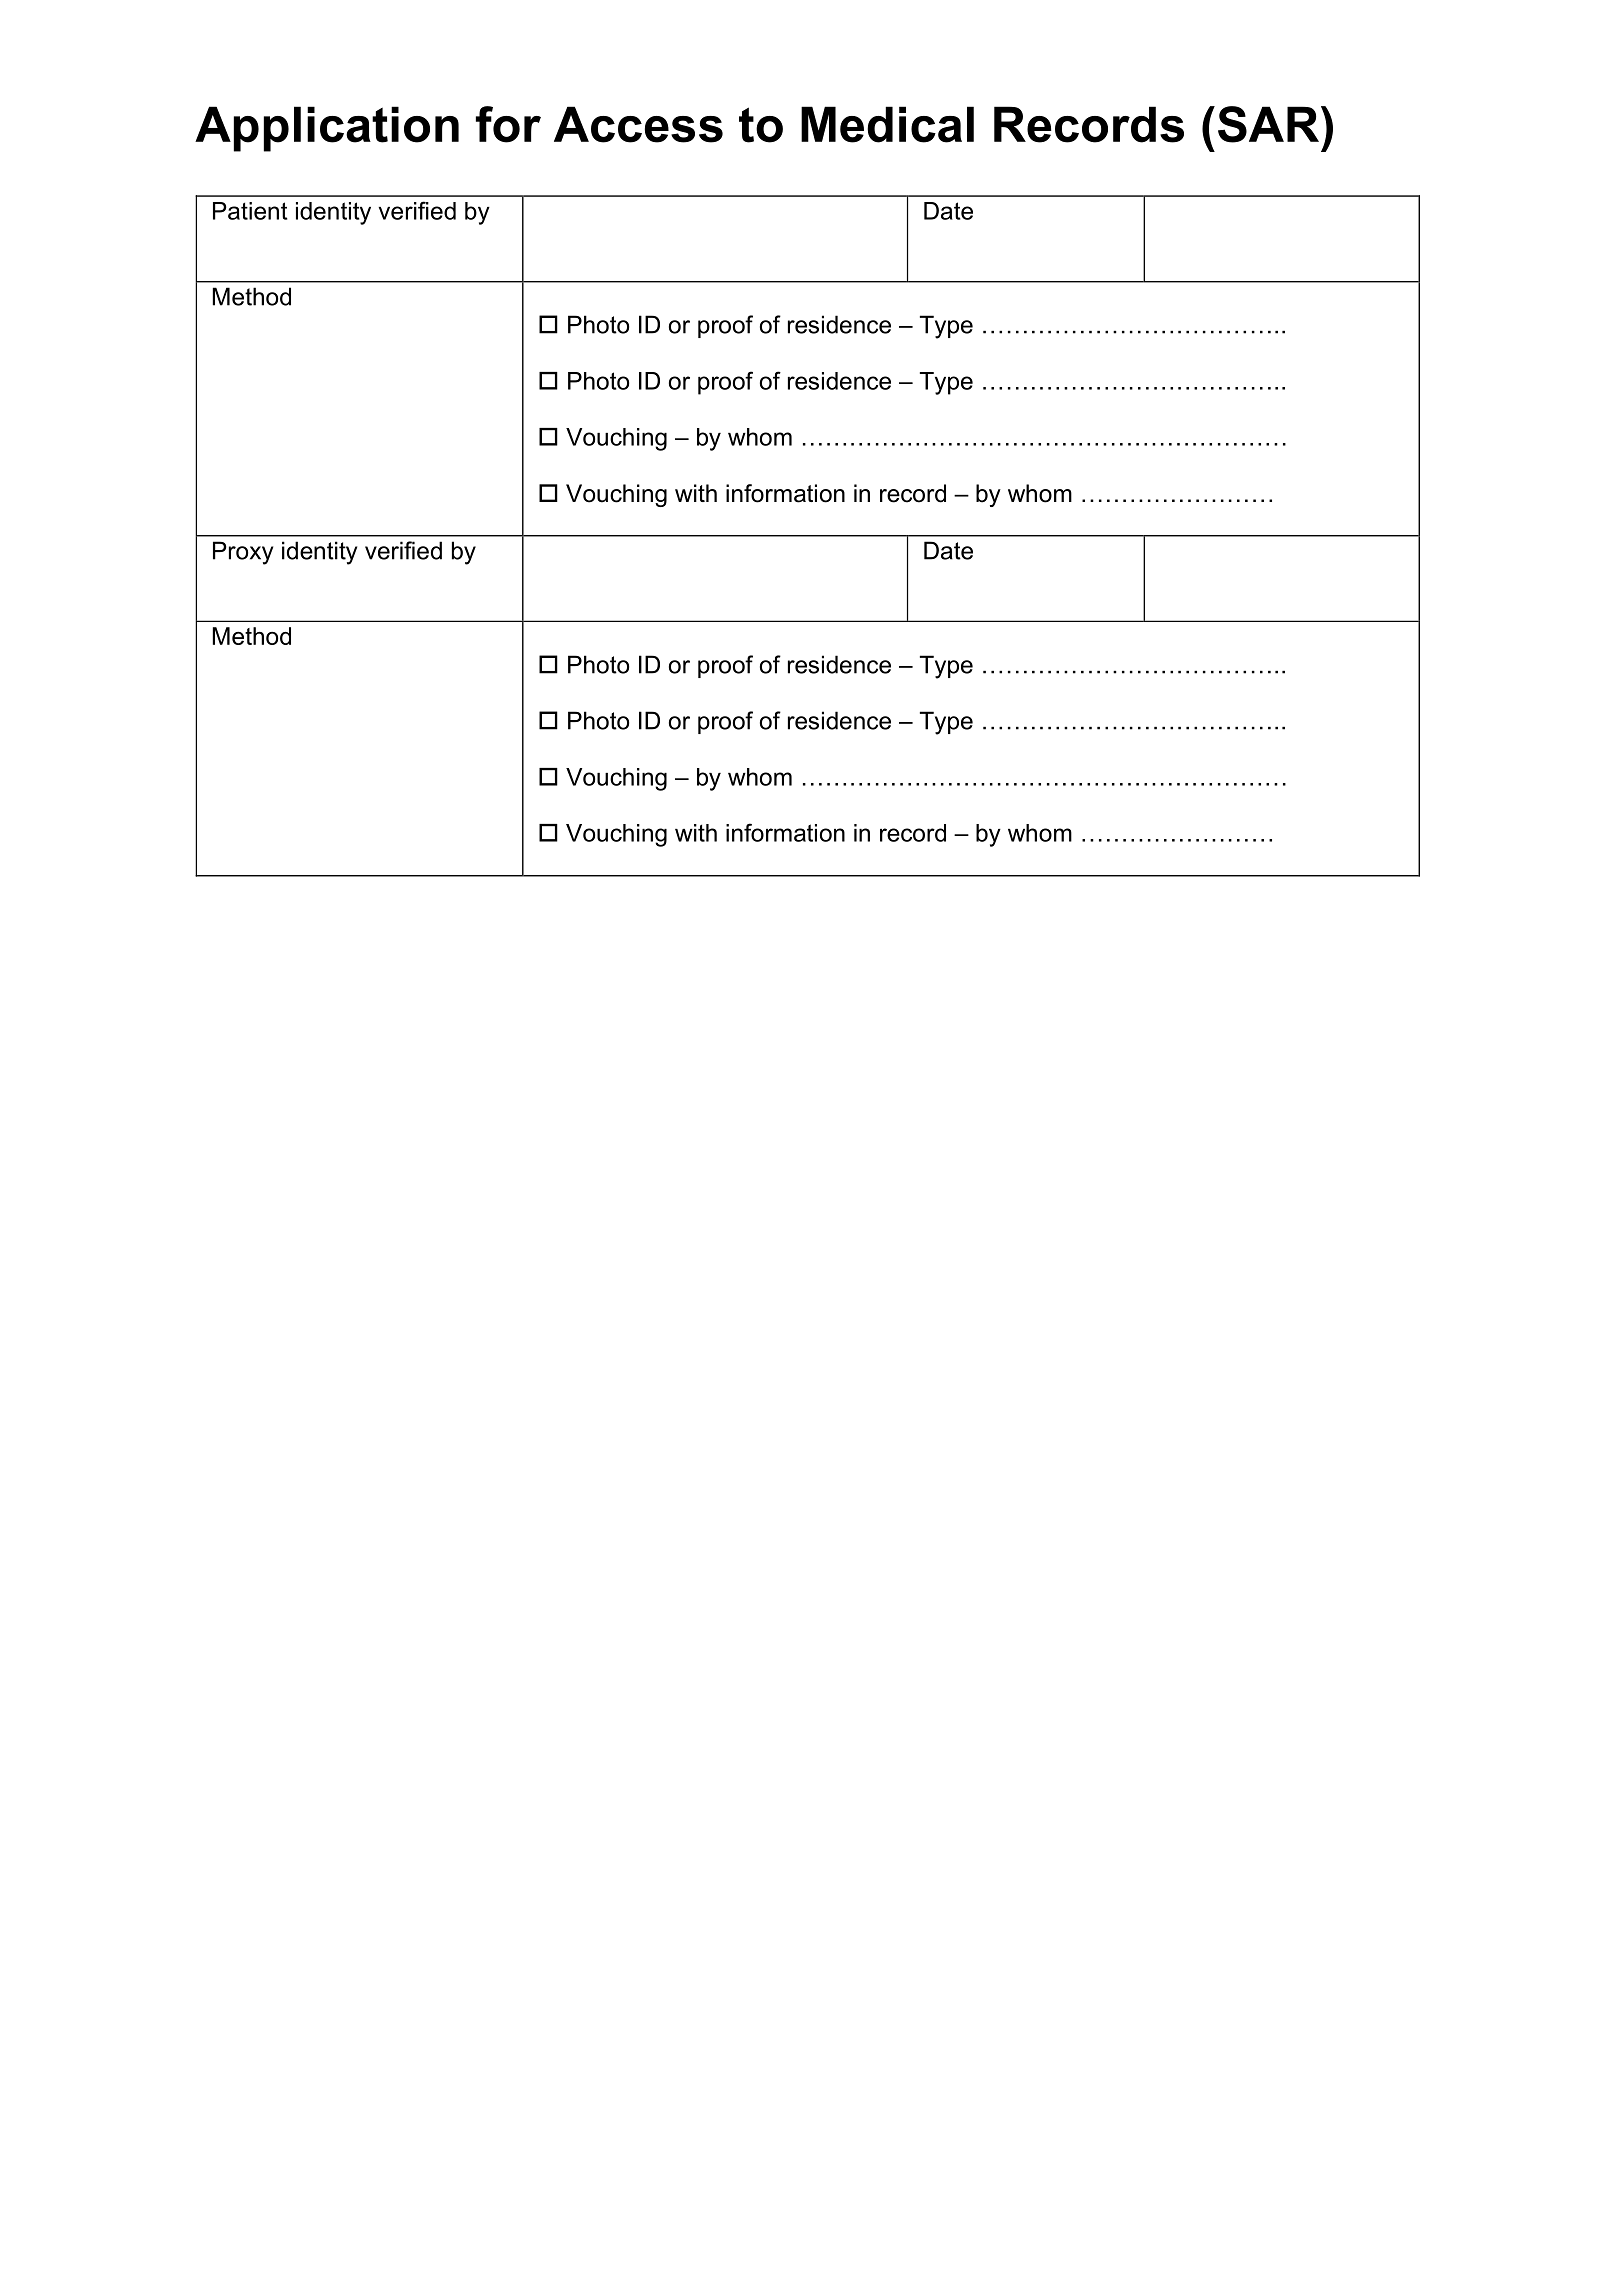  What do you see at coordinates (887, 124) in the image?
I see `Medical` at bounding box center [887, 124].
